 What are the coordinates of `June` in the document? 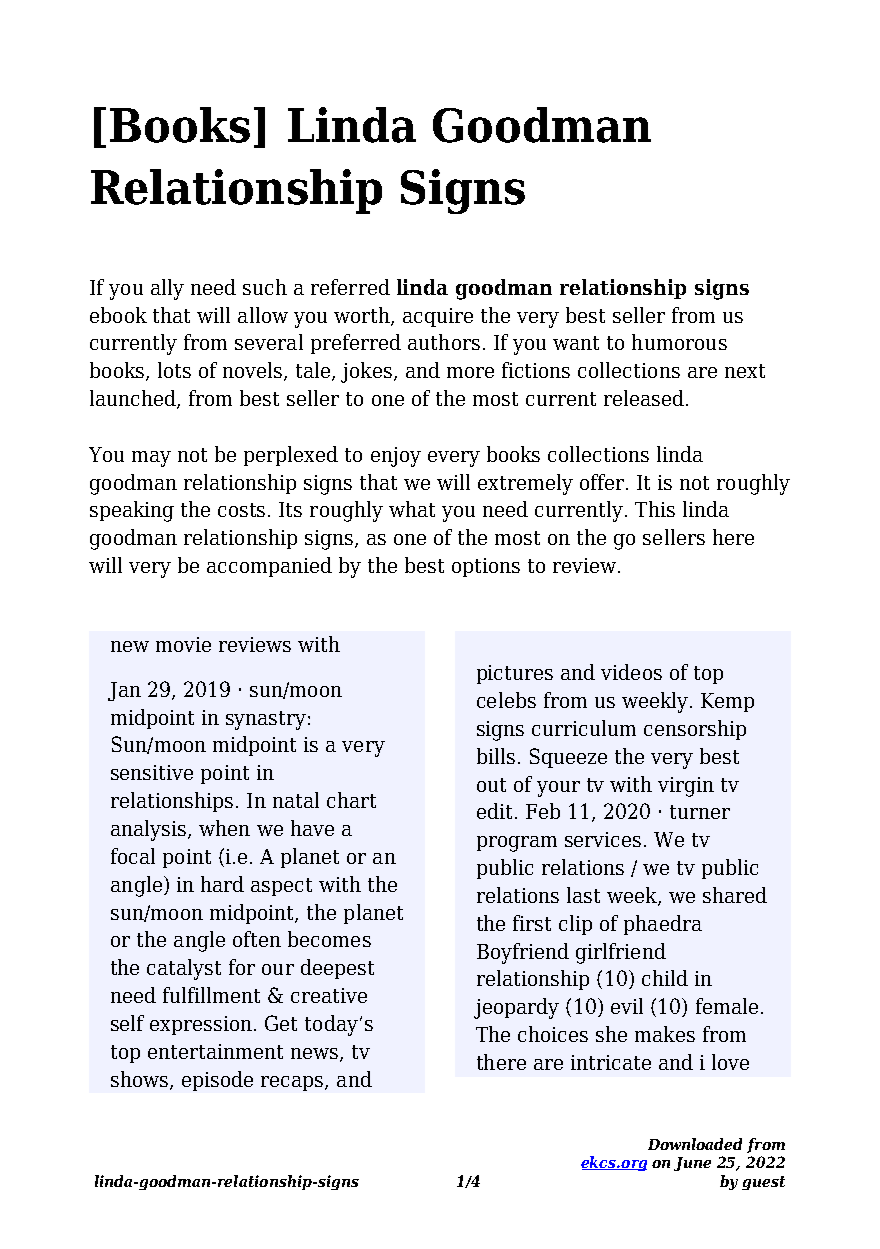 It's located at (692, 1164).
